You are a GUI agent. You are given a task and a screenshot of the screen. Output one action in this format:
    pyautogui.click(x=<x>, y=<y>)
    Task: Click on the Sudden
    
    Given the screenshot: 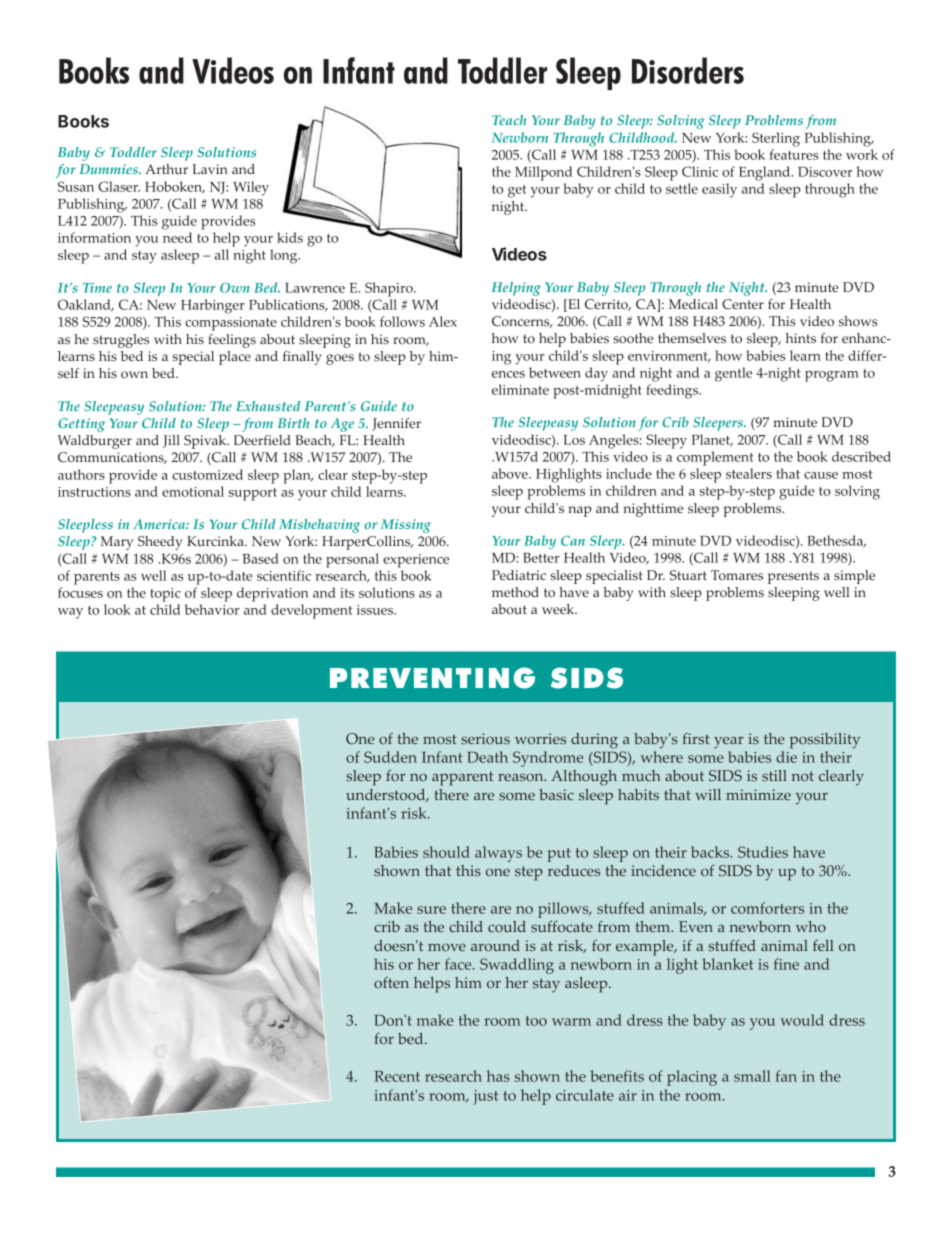 What is the action you would take?
    pyautogui.click(x=390, y=757)
